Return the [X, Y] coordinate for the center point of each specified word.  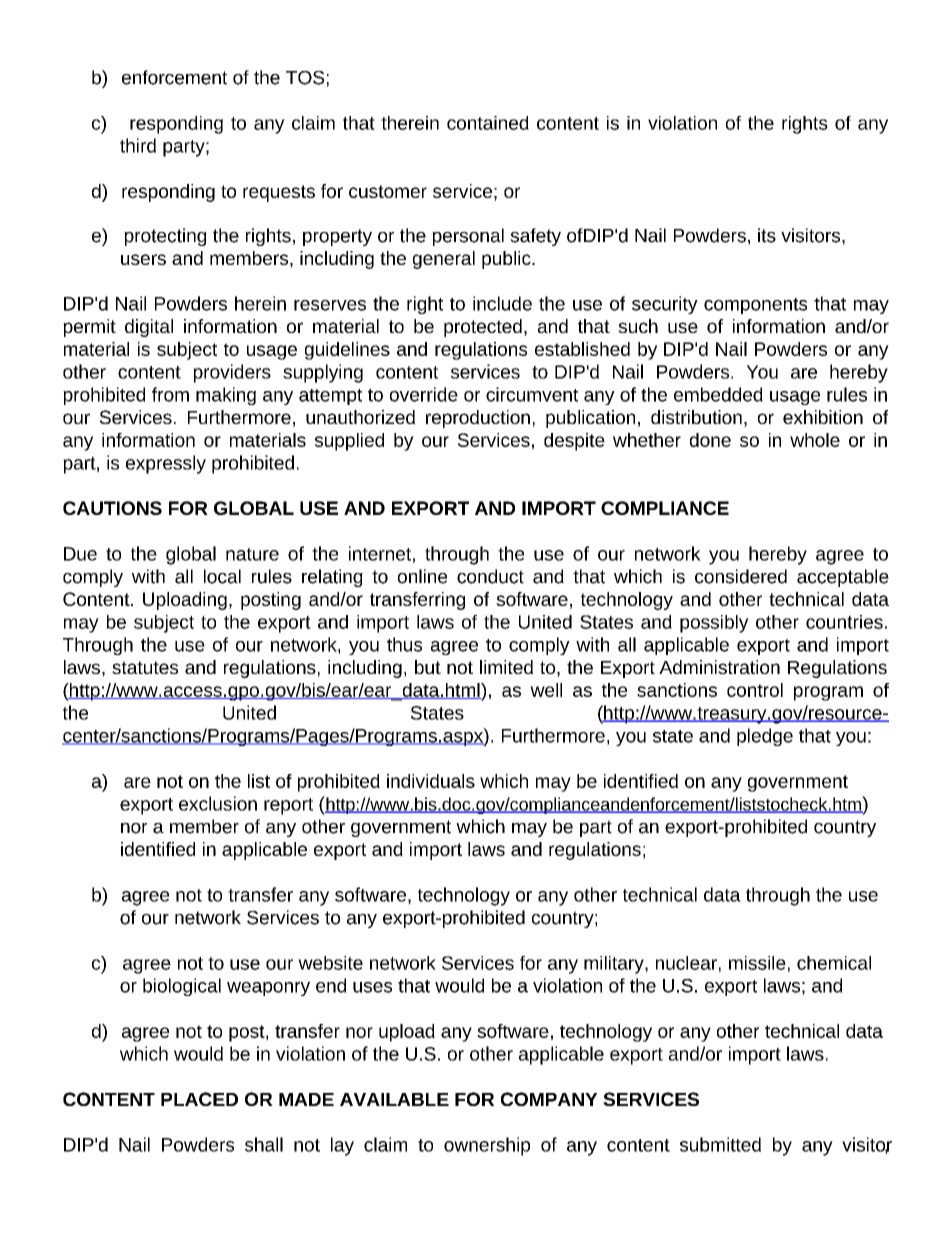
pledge [765, 737]
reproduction [478, 419]
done [710, 440]
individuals [431, 781]
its [767, 235]
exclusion [218, 803]
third [138, 145]
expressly [166, 464]
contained [488, 123]
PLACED [199, 1099]
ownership [487, 1146]
